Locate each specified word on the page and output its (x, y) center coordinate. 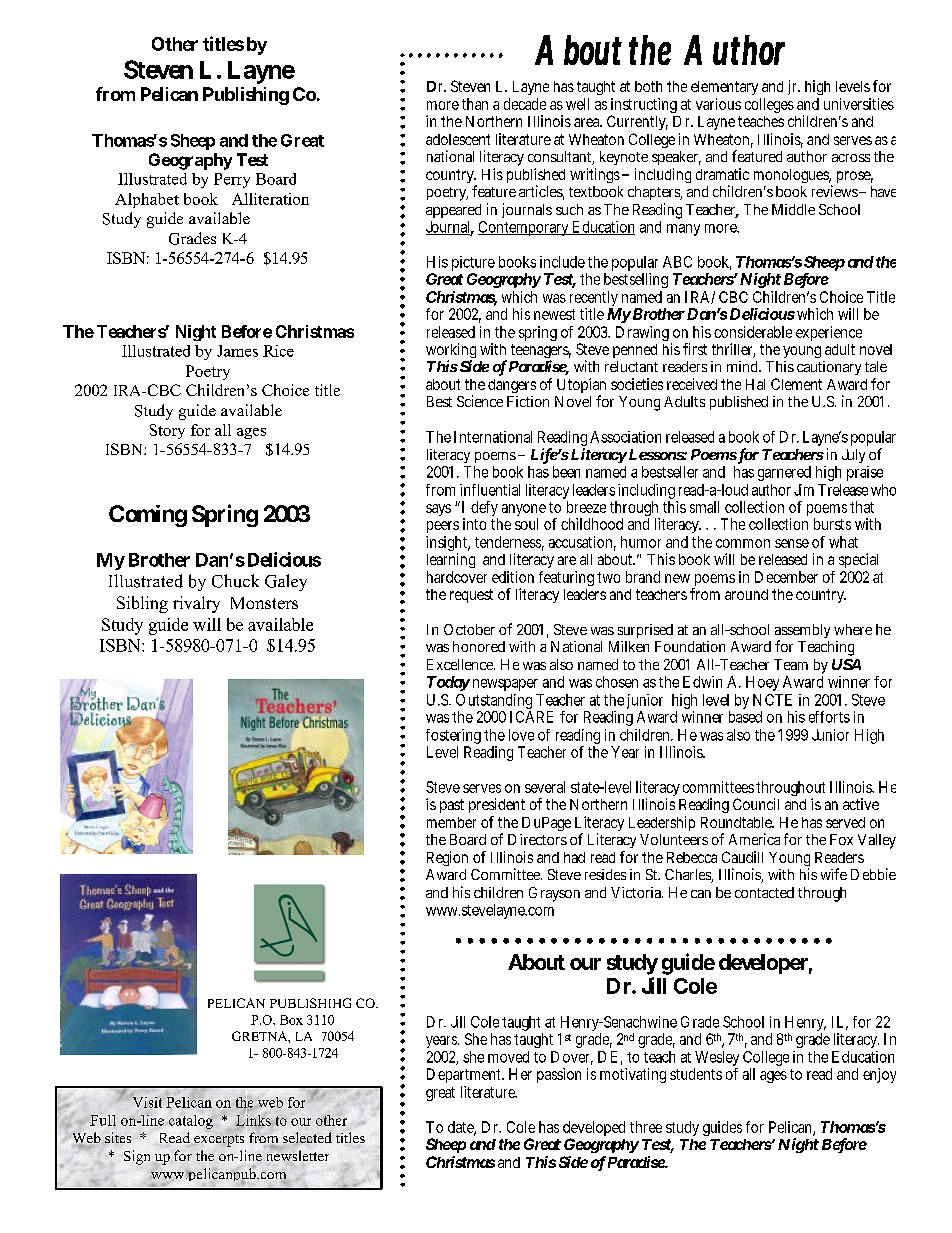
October (469, 629)
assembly (802, 633)
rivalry (196, 604)
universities (859, 104)
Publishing (246, 96)
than (475, 104)
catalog (191, 1122)
